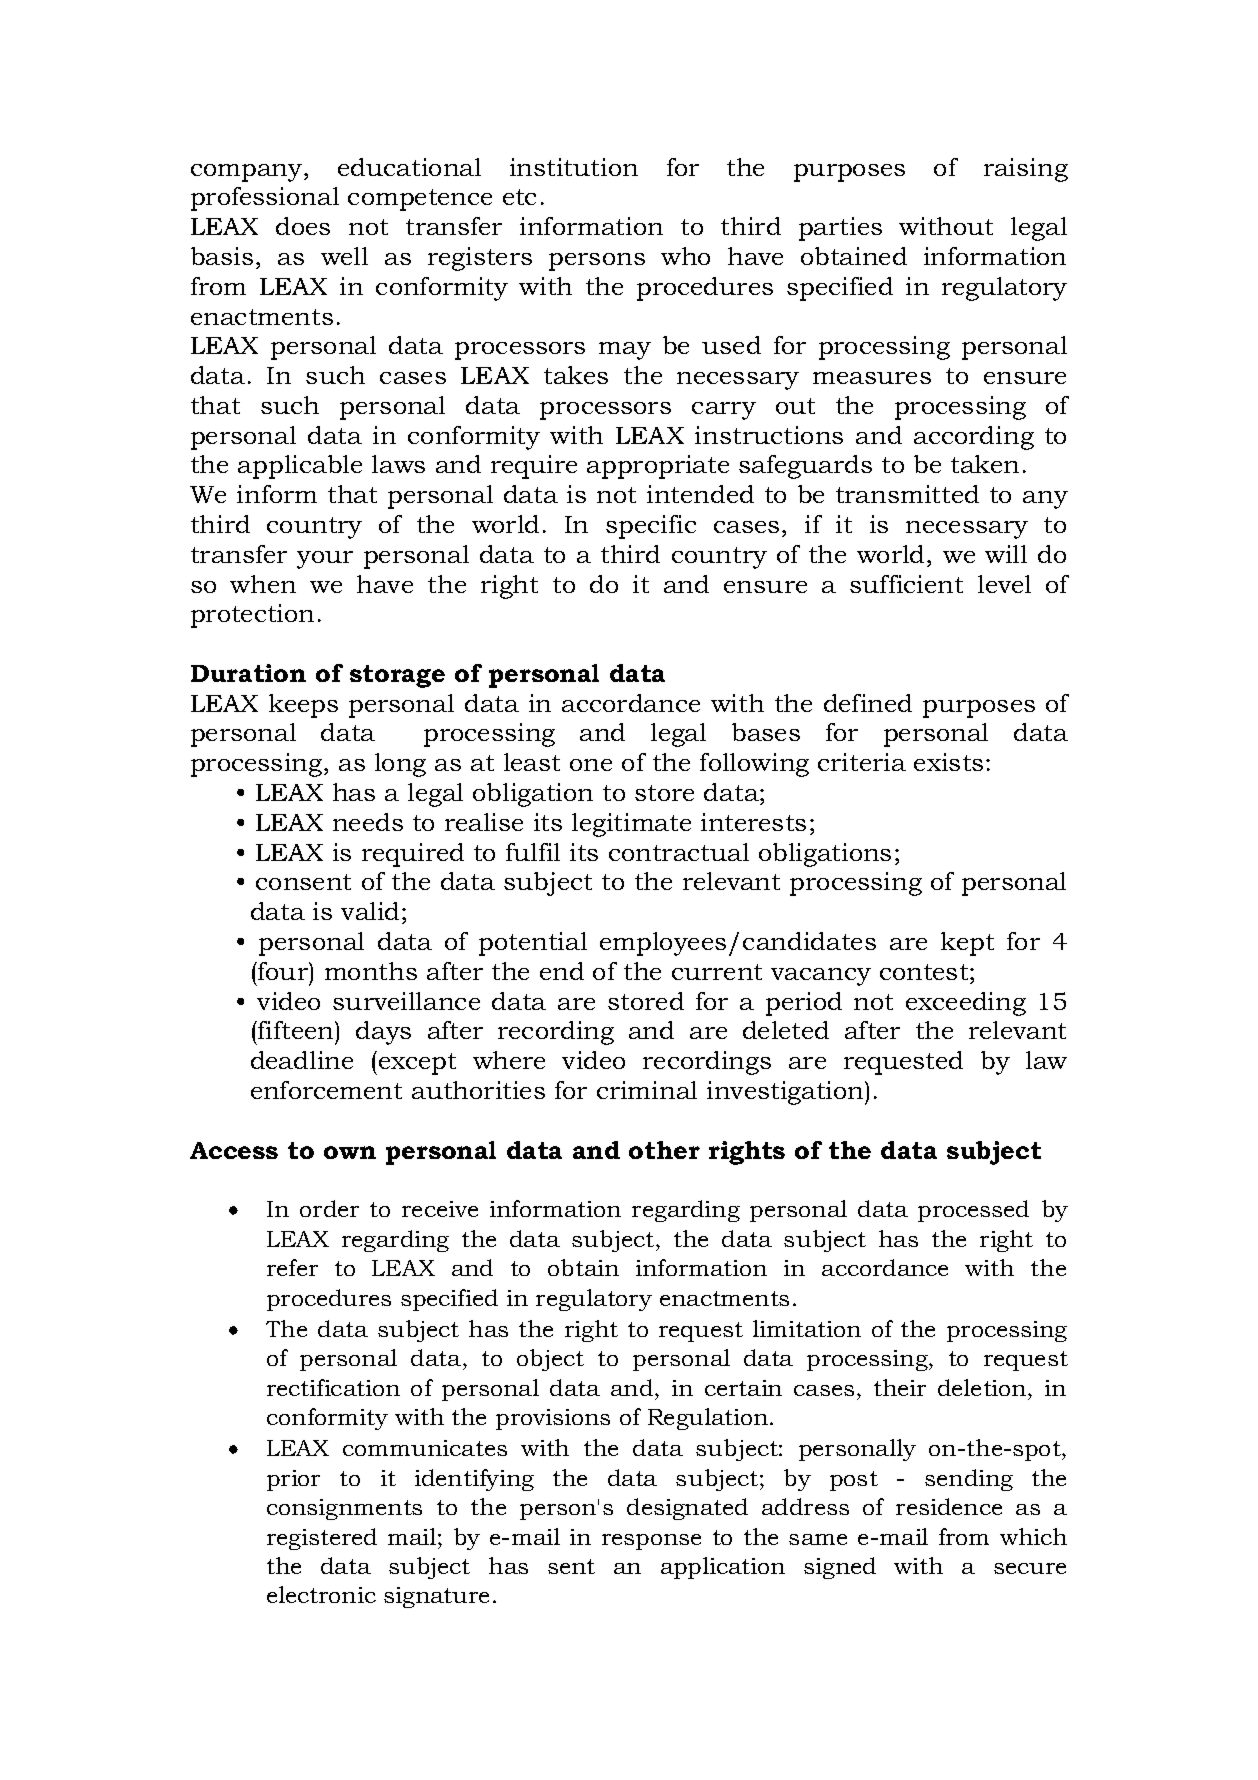  Describe the element at coordinates (679, 852) in the screenshot. I see `contractual` at that location.
